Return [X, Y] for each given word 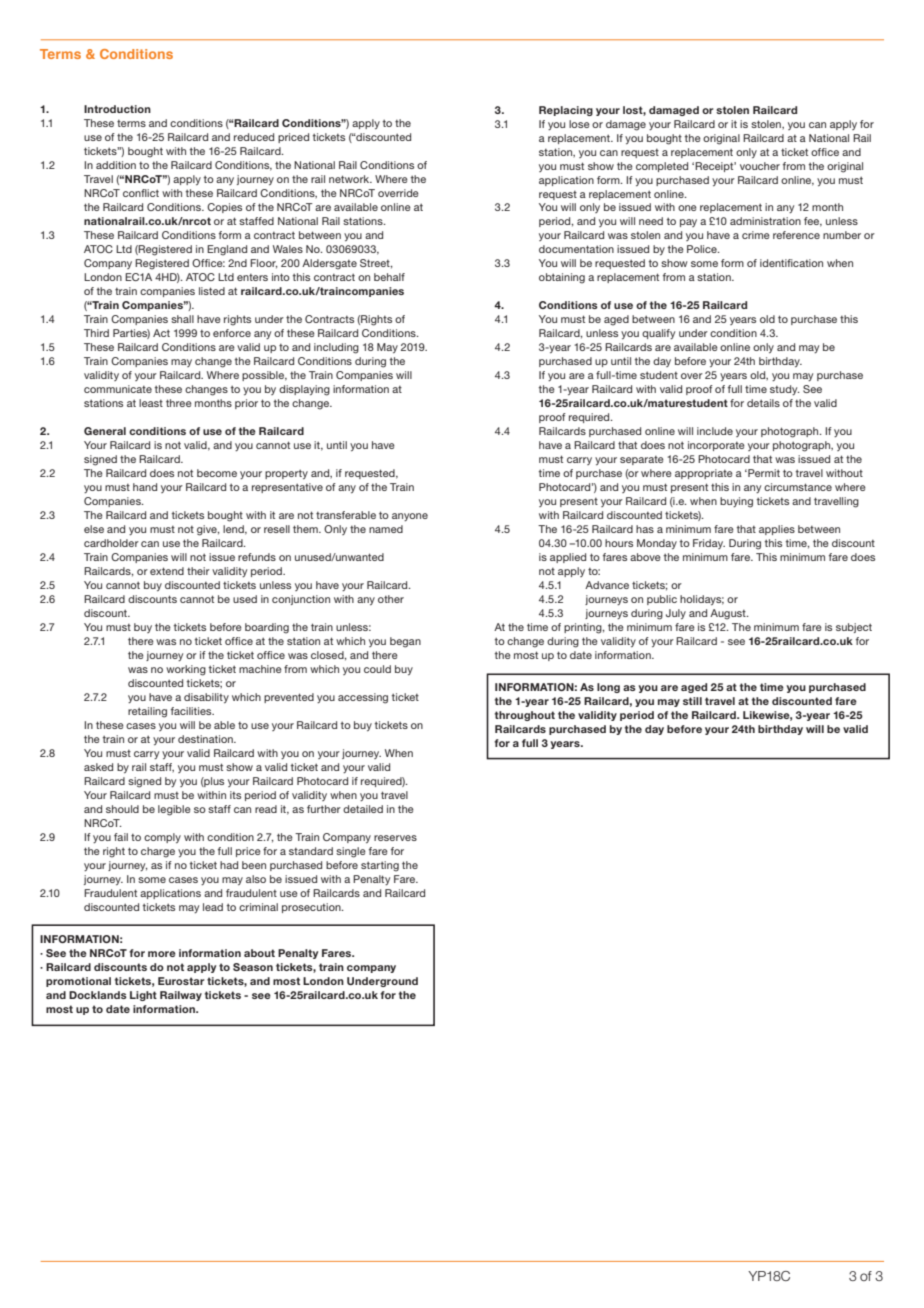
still [692, 701]
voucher [760, 166]
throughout [524, 716]
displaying [304, 390]
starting [380, 866]
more [162, 954]
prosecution [312, 908]
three [179, 403]
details [763, 403]
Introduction [117, 109]
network [350, 179]
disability [206, 698]
